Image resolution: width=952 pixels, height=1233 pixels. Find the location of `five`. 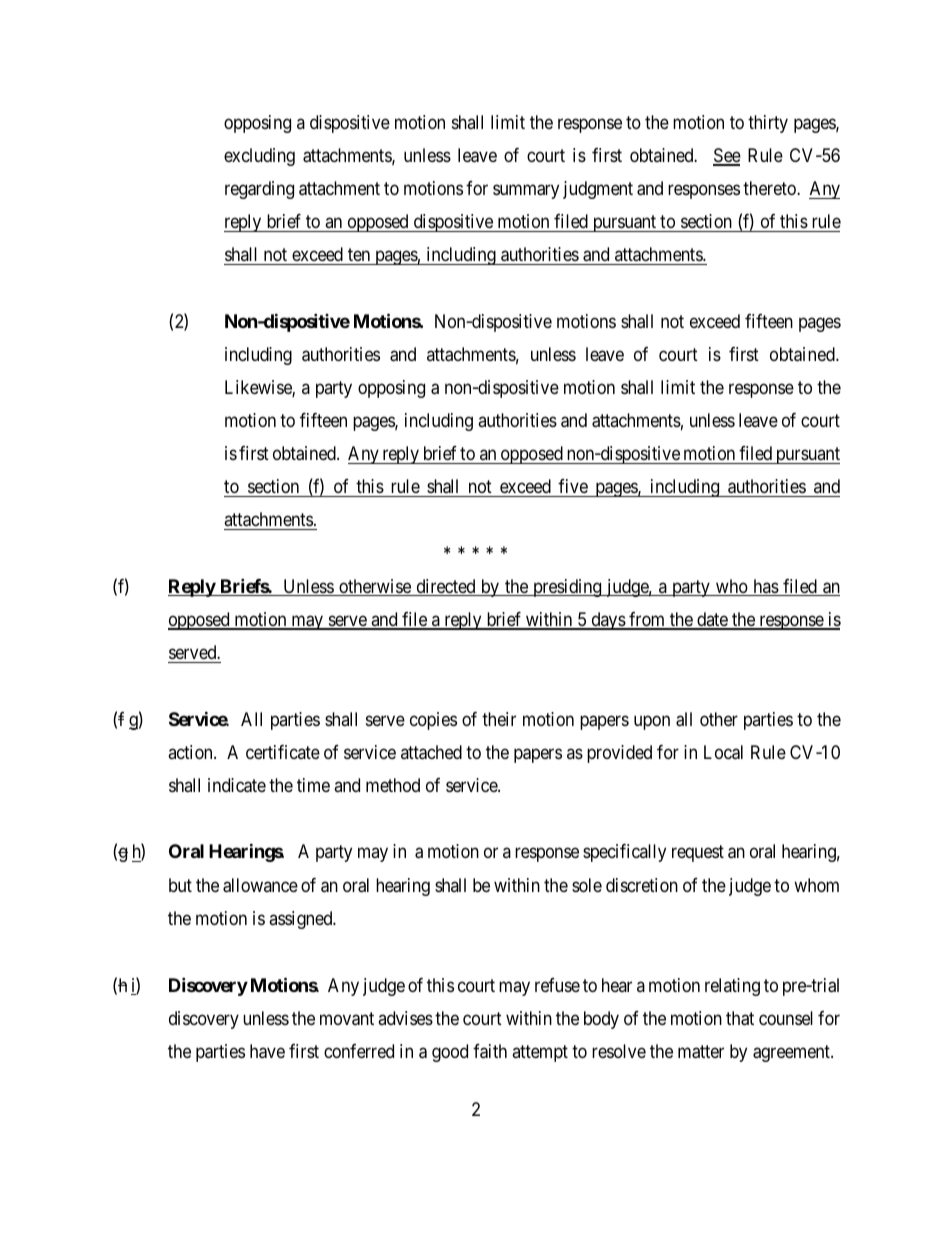

five is located at coordinates (573, 488).
